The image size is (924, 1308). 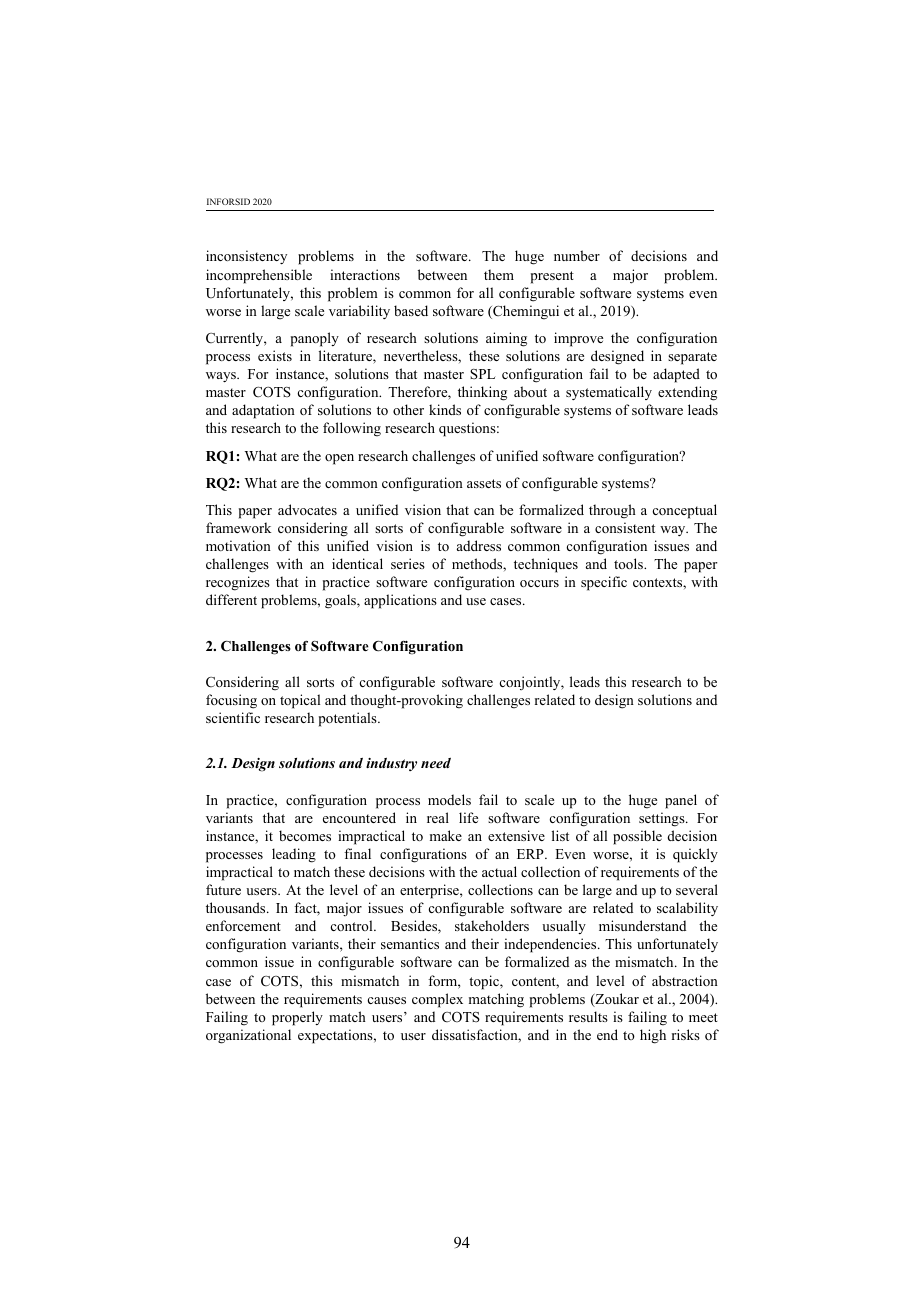 What do you see at coordinates (499, 274) in the page?
I see `them` at bounding box center [499, 274].
